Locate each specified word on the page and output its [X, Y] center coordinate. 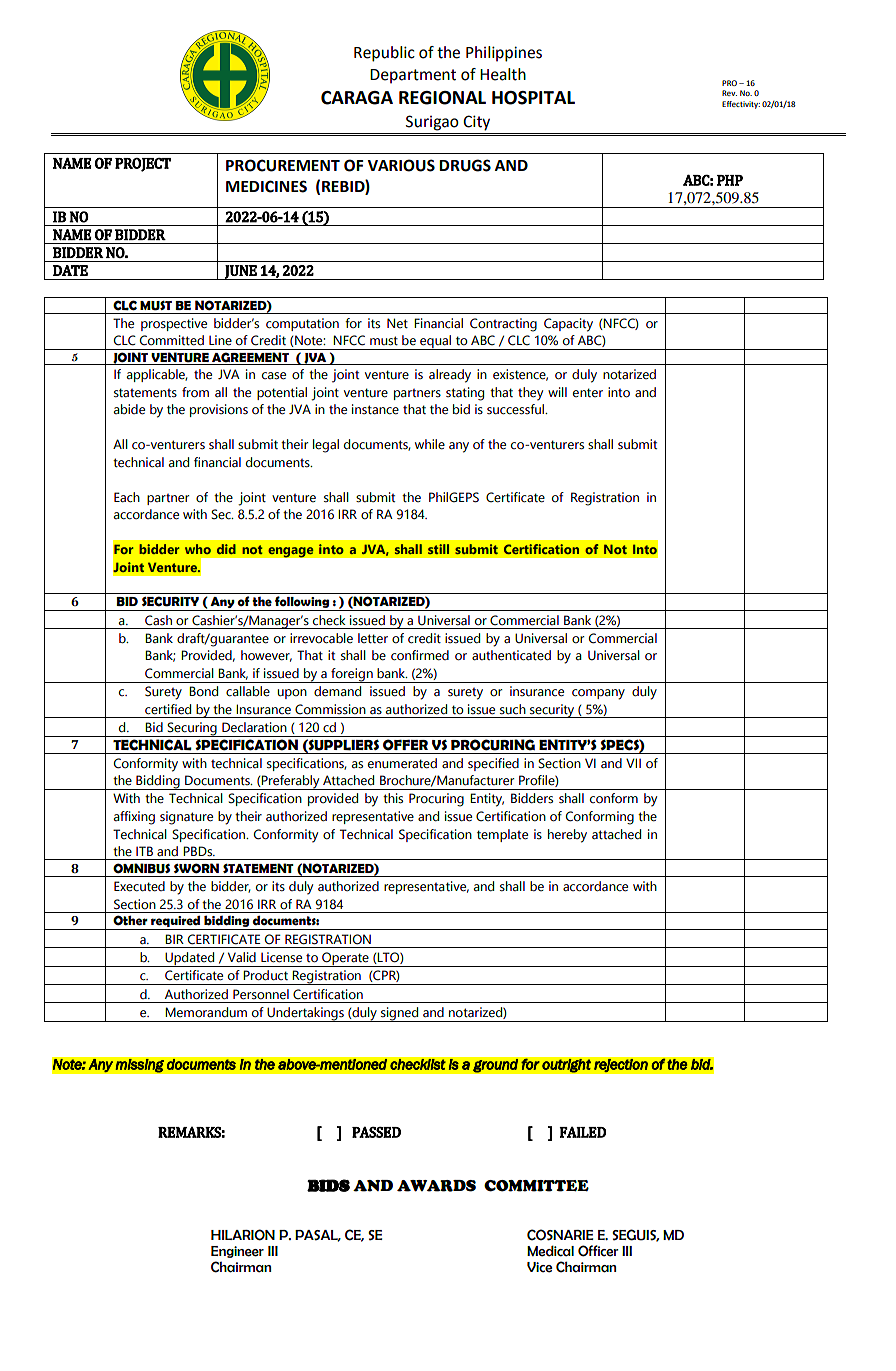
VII [633, 763]
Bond [203, 691]
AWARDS [436, 1186]
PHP [730, 180]
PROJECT [143, 165]
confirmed [420, 655]
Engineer [237, 1252]
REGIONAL [442, 98]
